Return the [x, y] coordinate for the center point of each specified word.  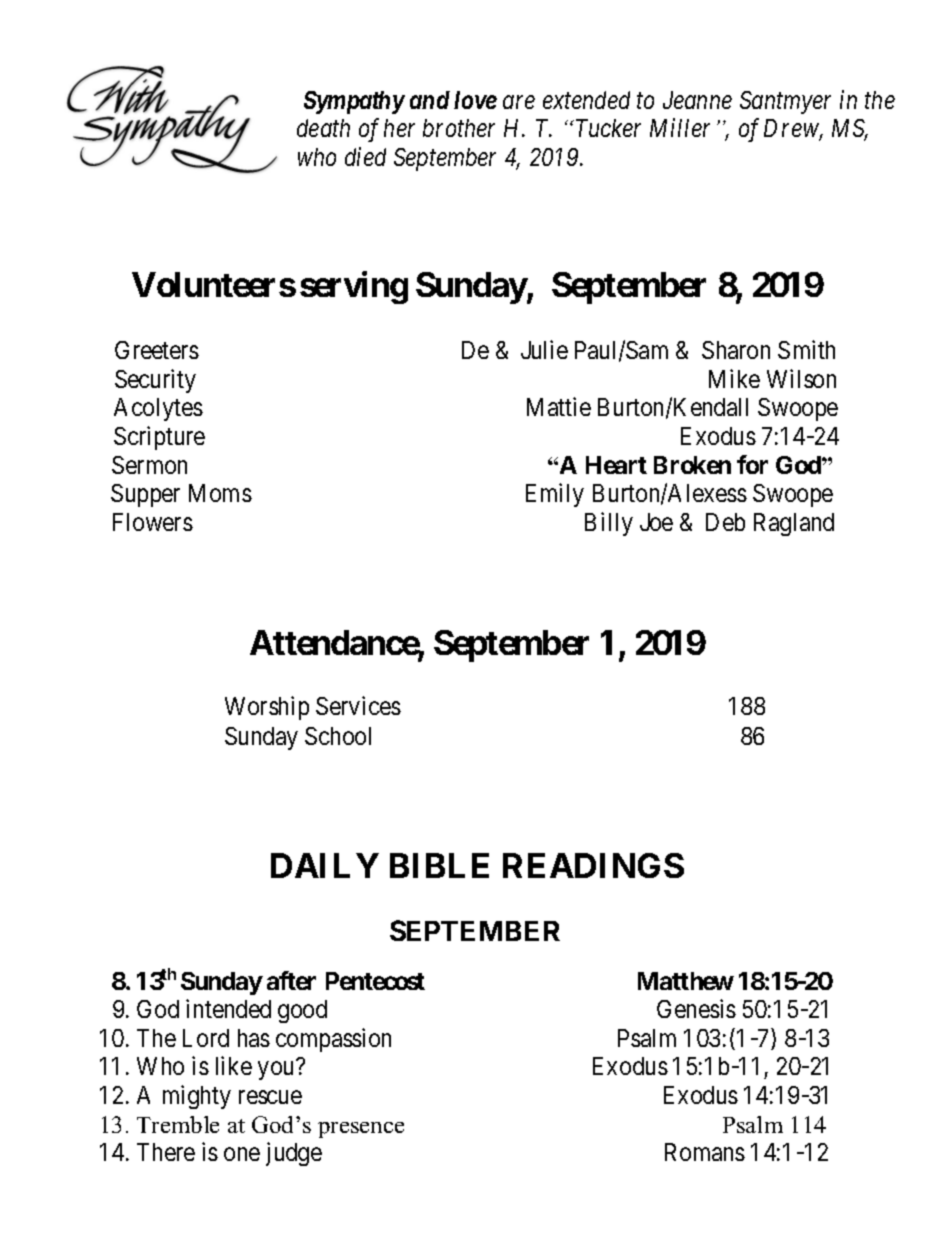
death [323, 128]
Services [358, 705]
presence [361, 1130]
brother [459, 128]
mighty [197, 1097]
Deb [725, 522]
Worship [267, 708]
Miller [680, 127]
